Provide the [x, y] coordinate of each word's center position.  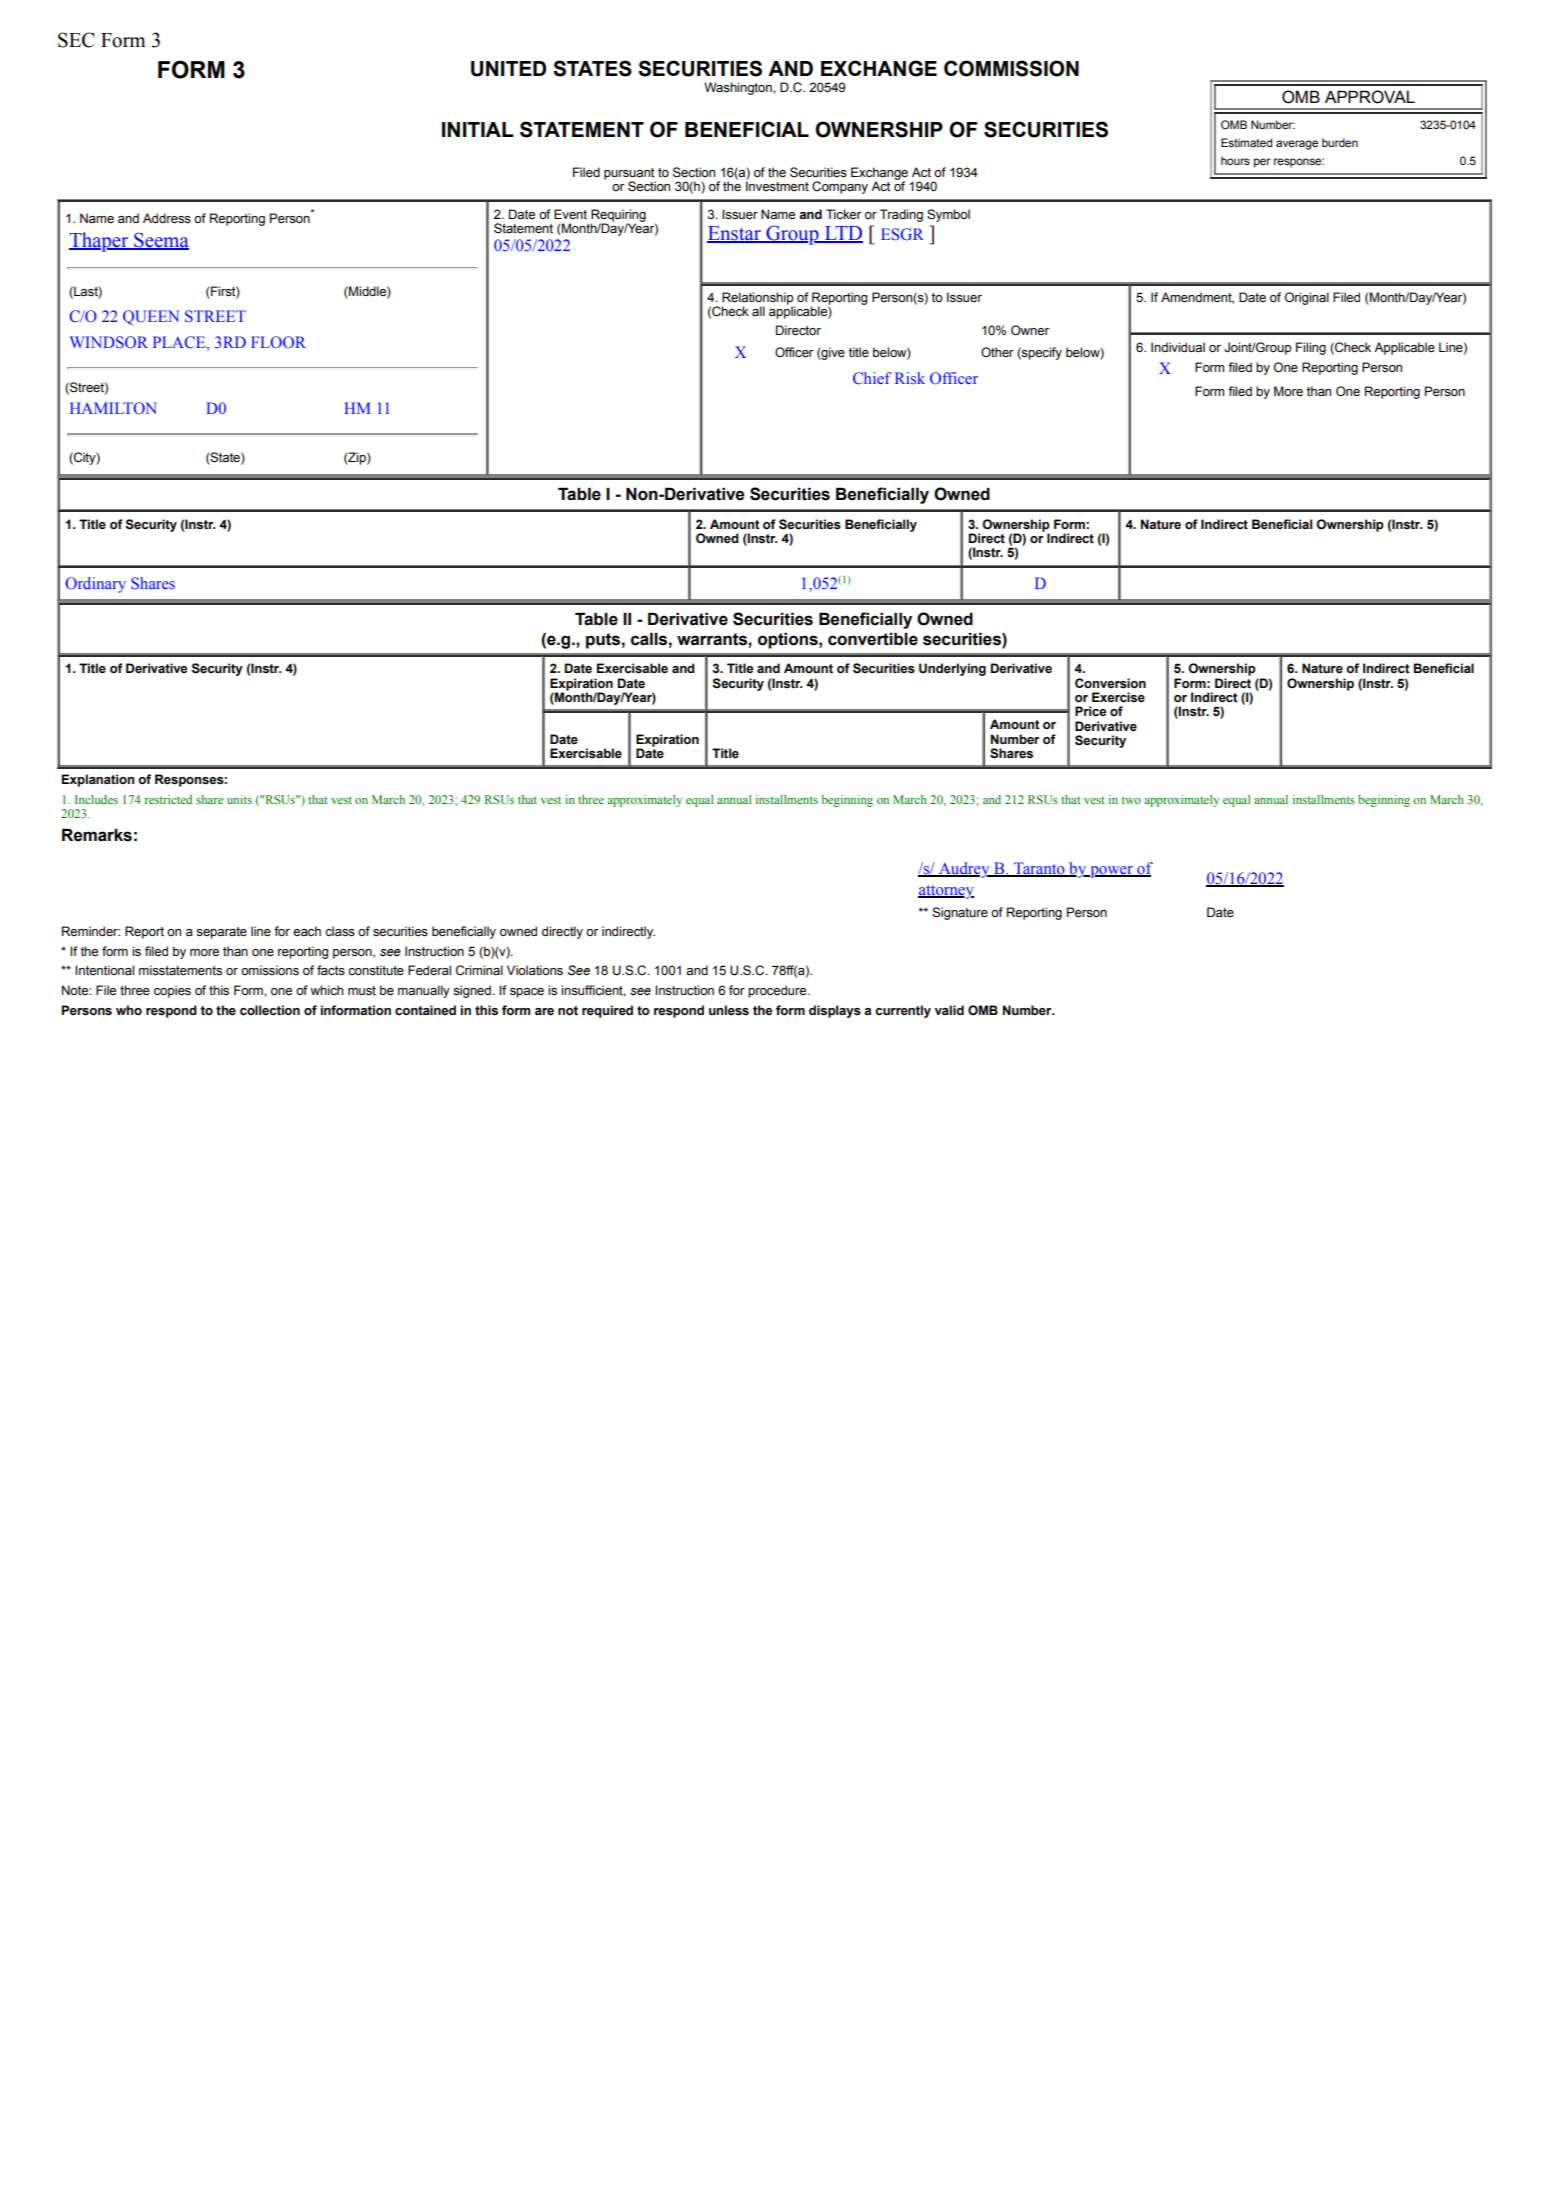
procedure [778, 991]
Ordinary [96, 585]
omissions [270, 970]
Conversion [1110, 683]
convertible [873, 639]
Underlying [952, 669]
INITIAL [478, 129]
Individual [1178, 347]
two [1131, 800]
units [239, 799]
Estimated [1246, 142]
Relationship [758, 299]
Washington [739, 88]
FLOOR [278, 342]
